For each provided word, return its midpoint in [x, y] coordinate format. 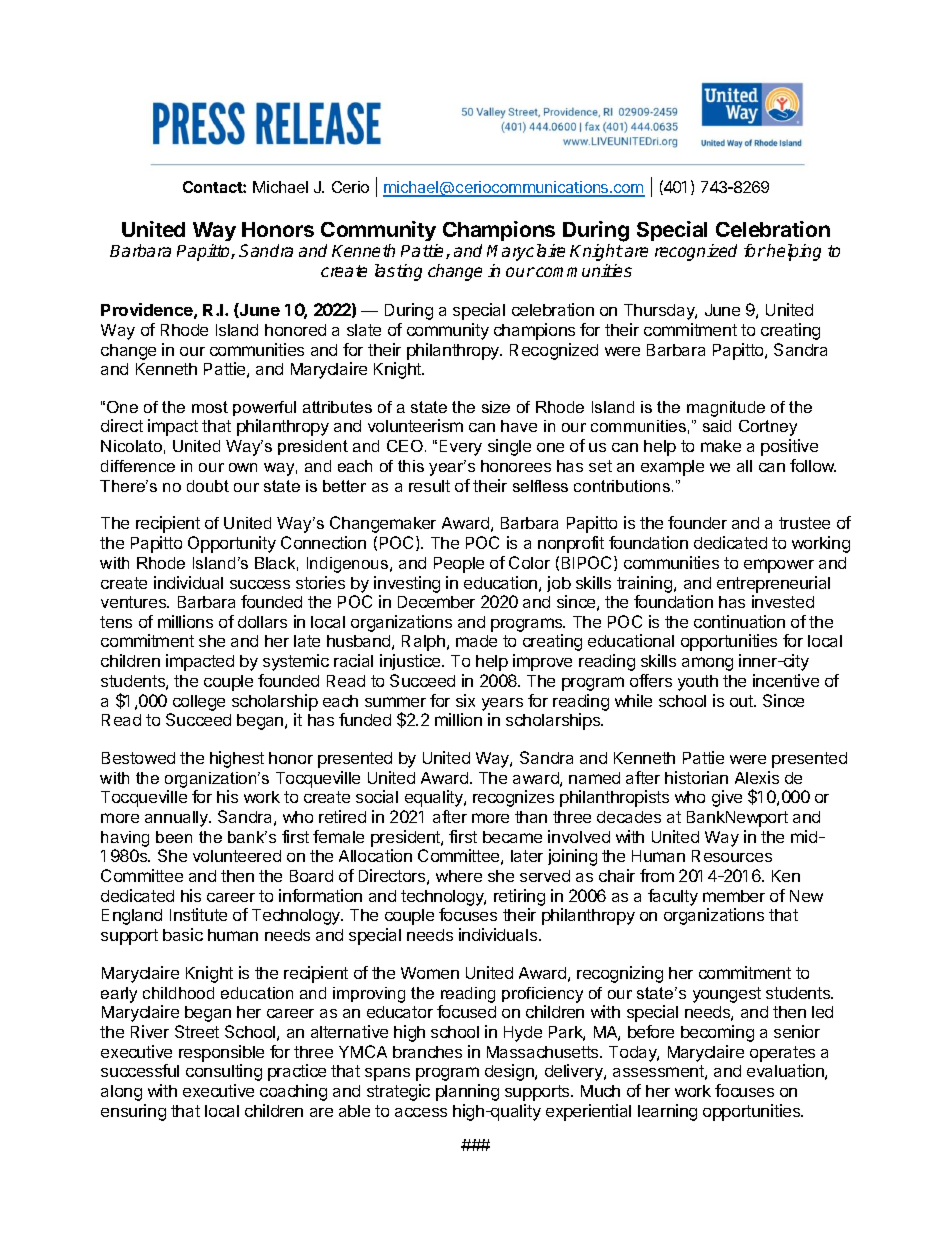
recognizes [513, 798]
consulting [224, 1072]
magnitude [726, 409]
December [436, 602]
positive [789, 447]
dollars [262, 622]
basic [183, 934]
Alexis [757, 777]
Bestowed [138, 758]
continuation [739, 621]
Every [461, 448]
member [734, 896]
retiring [519, 899]
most [210, 407]
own [243, 467]
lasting [398, 272]
